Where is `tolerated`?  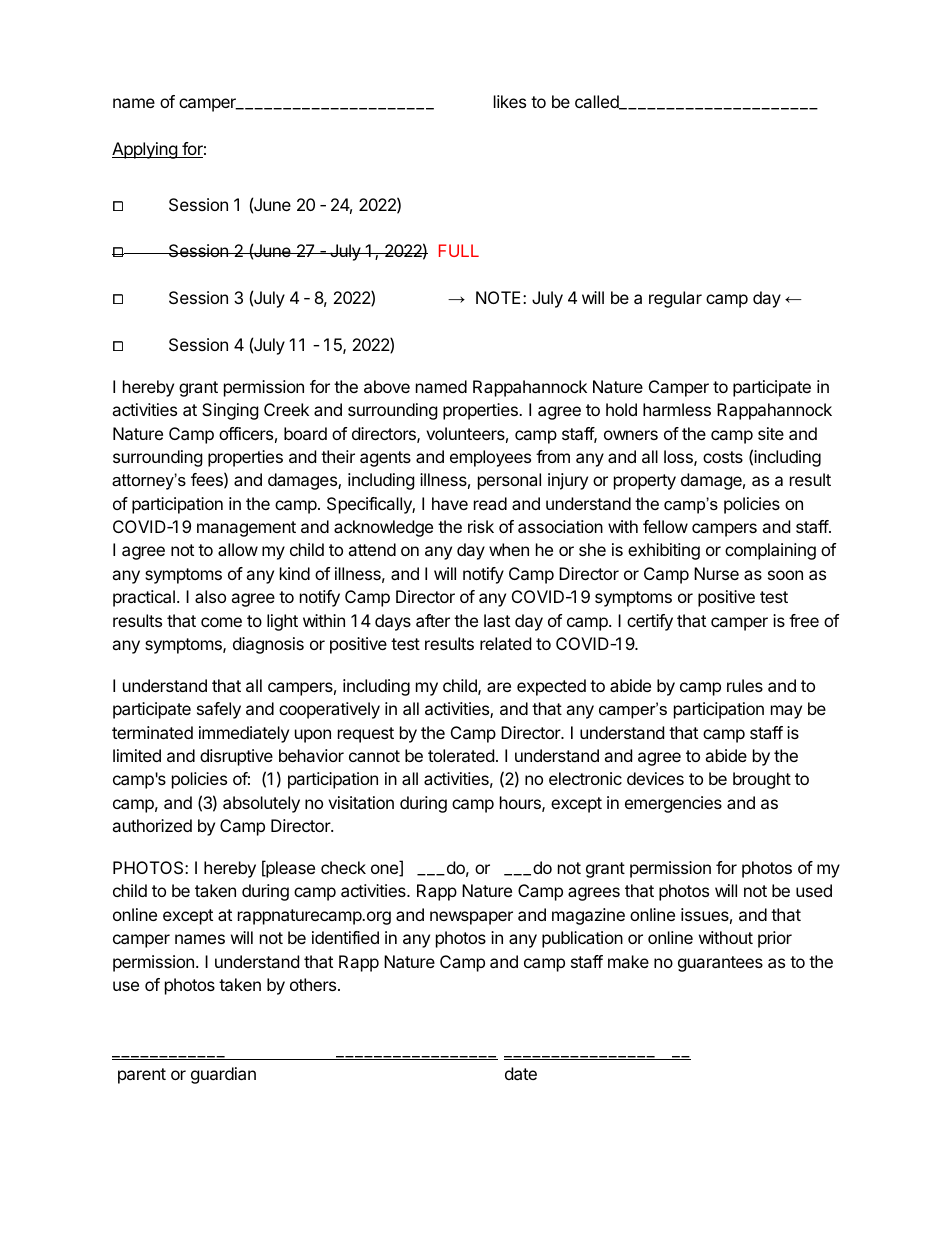 tolerated is located at coordinates (461, 755).
